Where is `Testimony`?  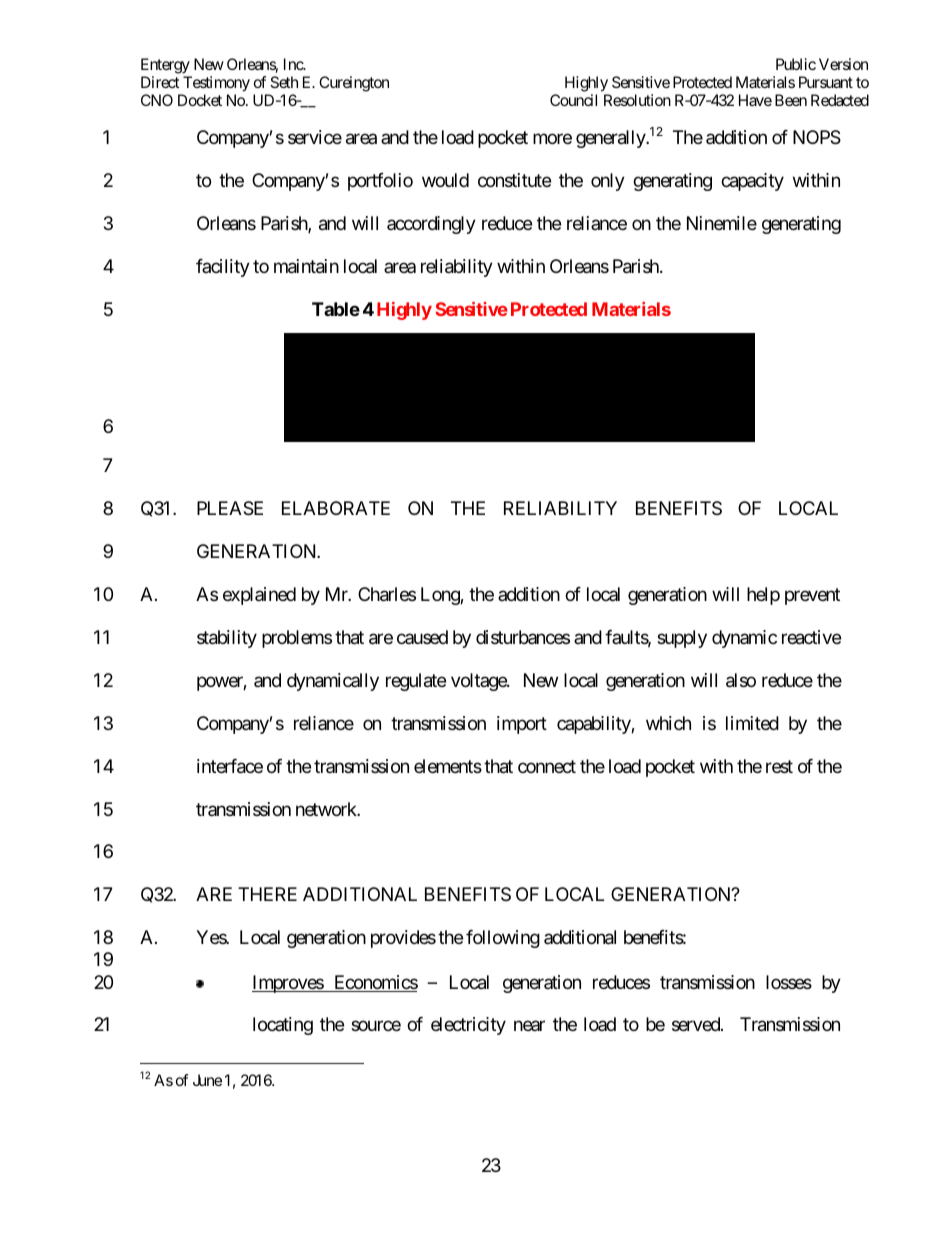 Testimony is located at coordinates (216, 84).
